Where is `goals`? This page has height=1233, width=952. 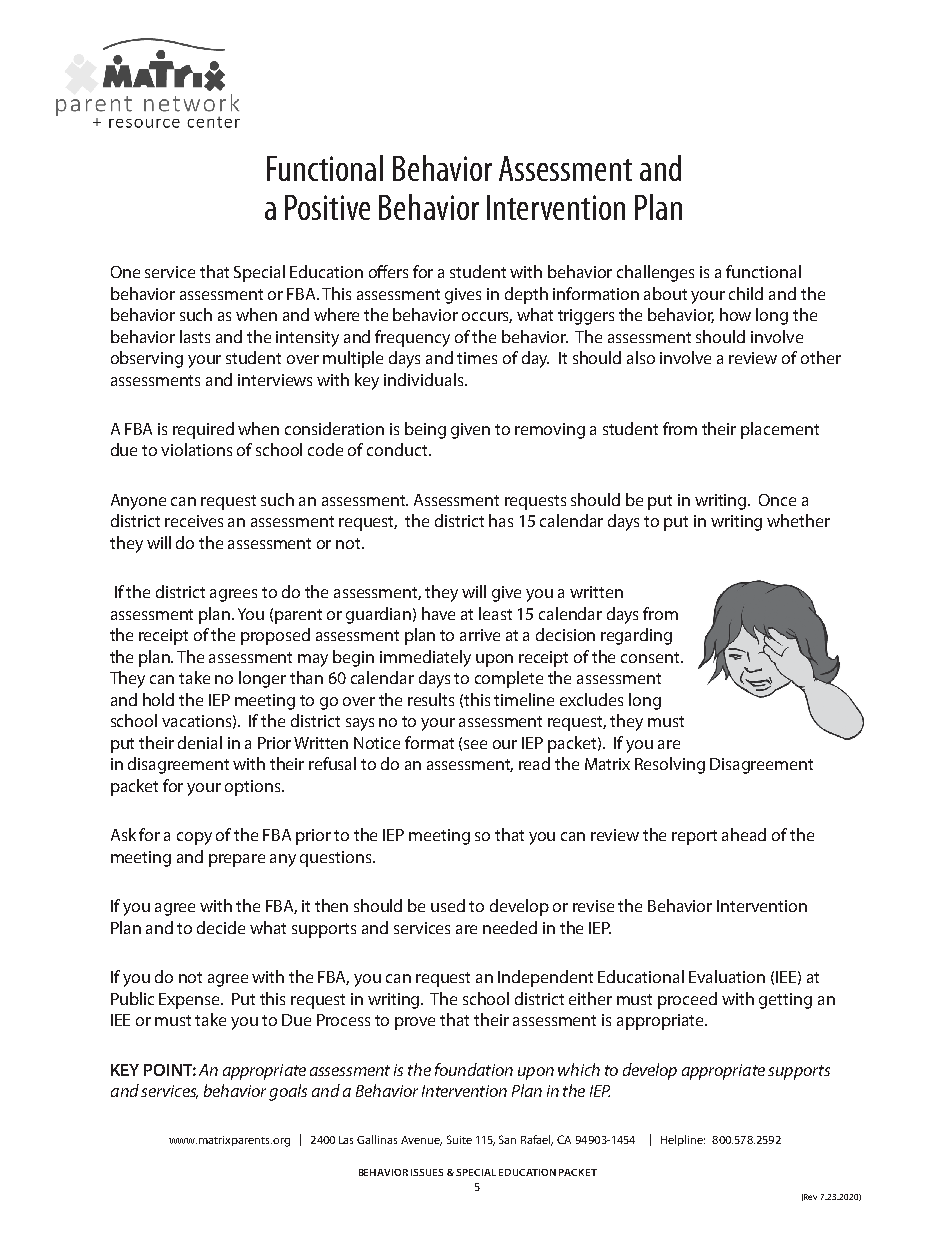 goals is located at coordinates (288, 1092).
